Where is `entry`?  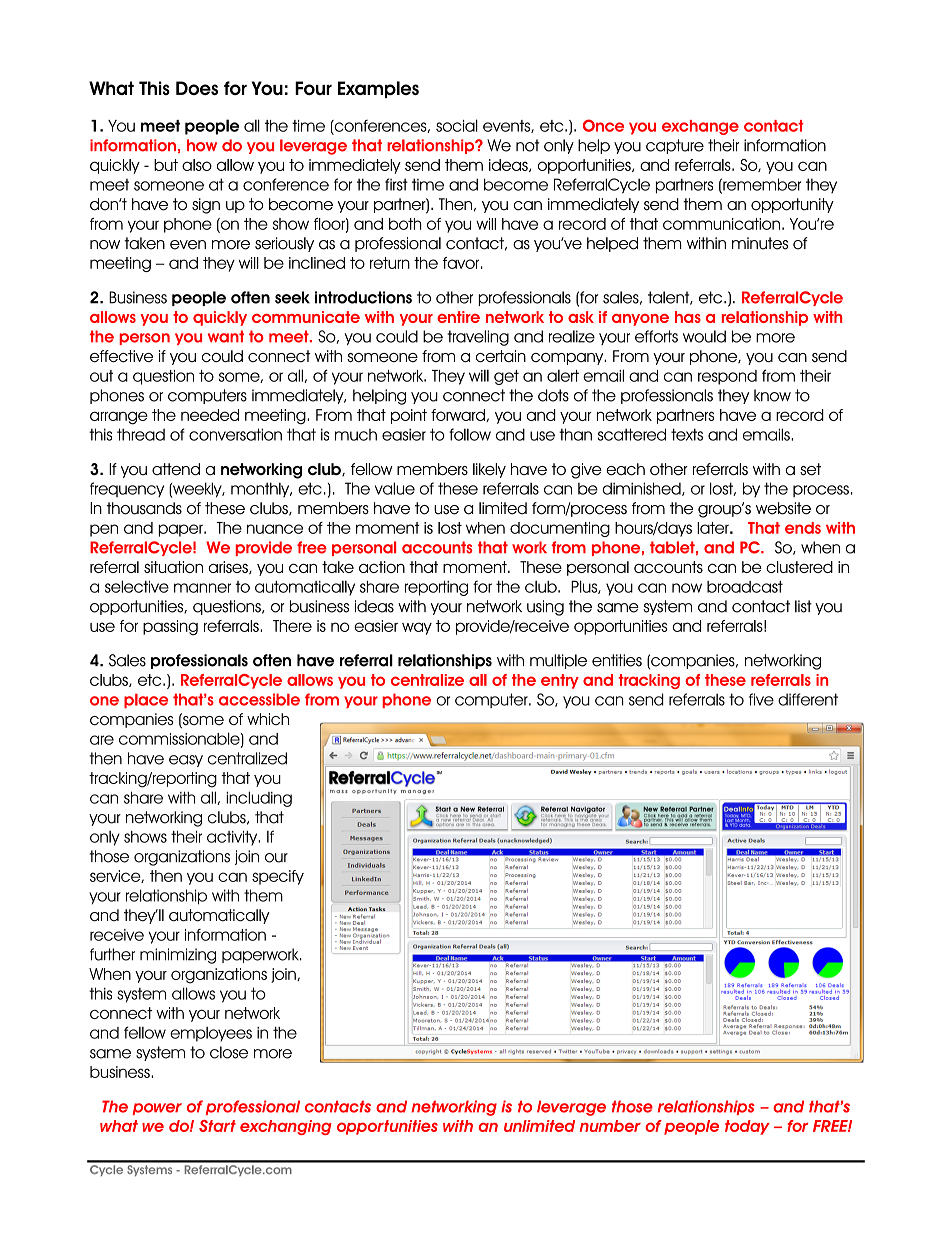
entry is located at coordinates (560, 681).
